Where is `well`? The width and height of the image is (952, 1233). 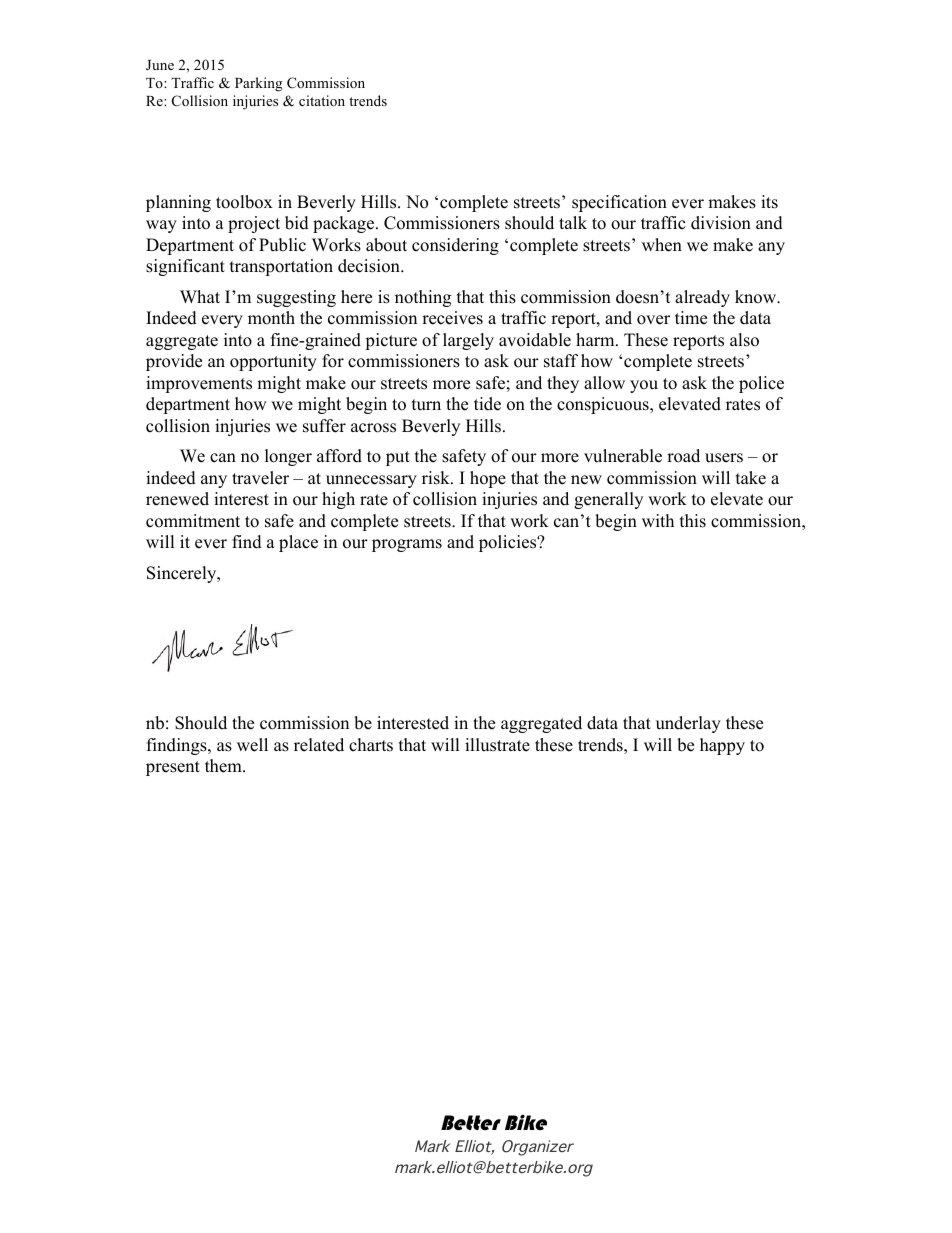 well is located at coordinates (252, 745).
